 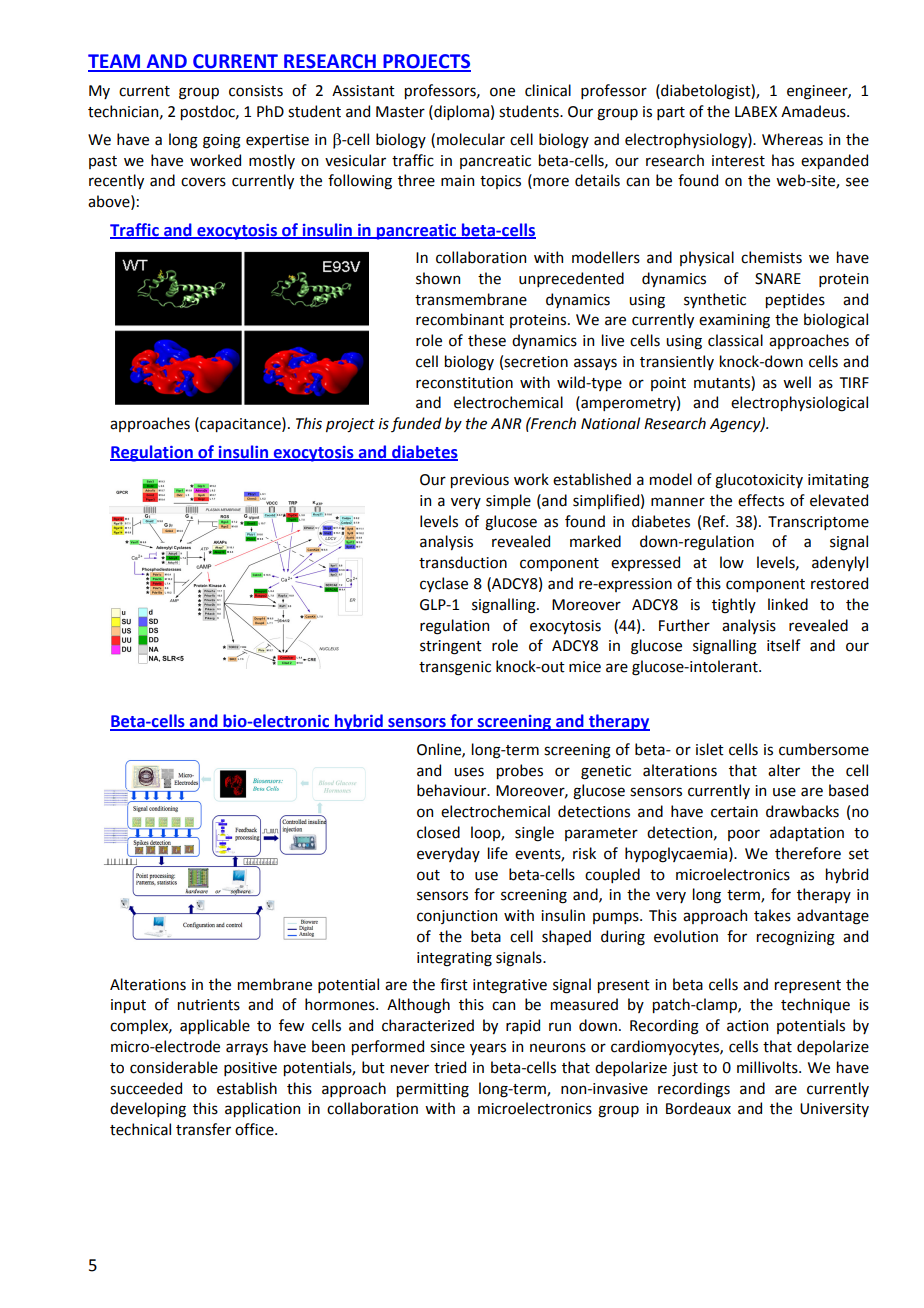 What do you see at coordinates (469, 772) in the screenshot?
I see `uses` at bounding box center [469, 772].
